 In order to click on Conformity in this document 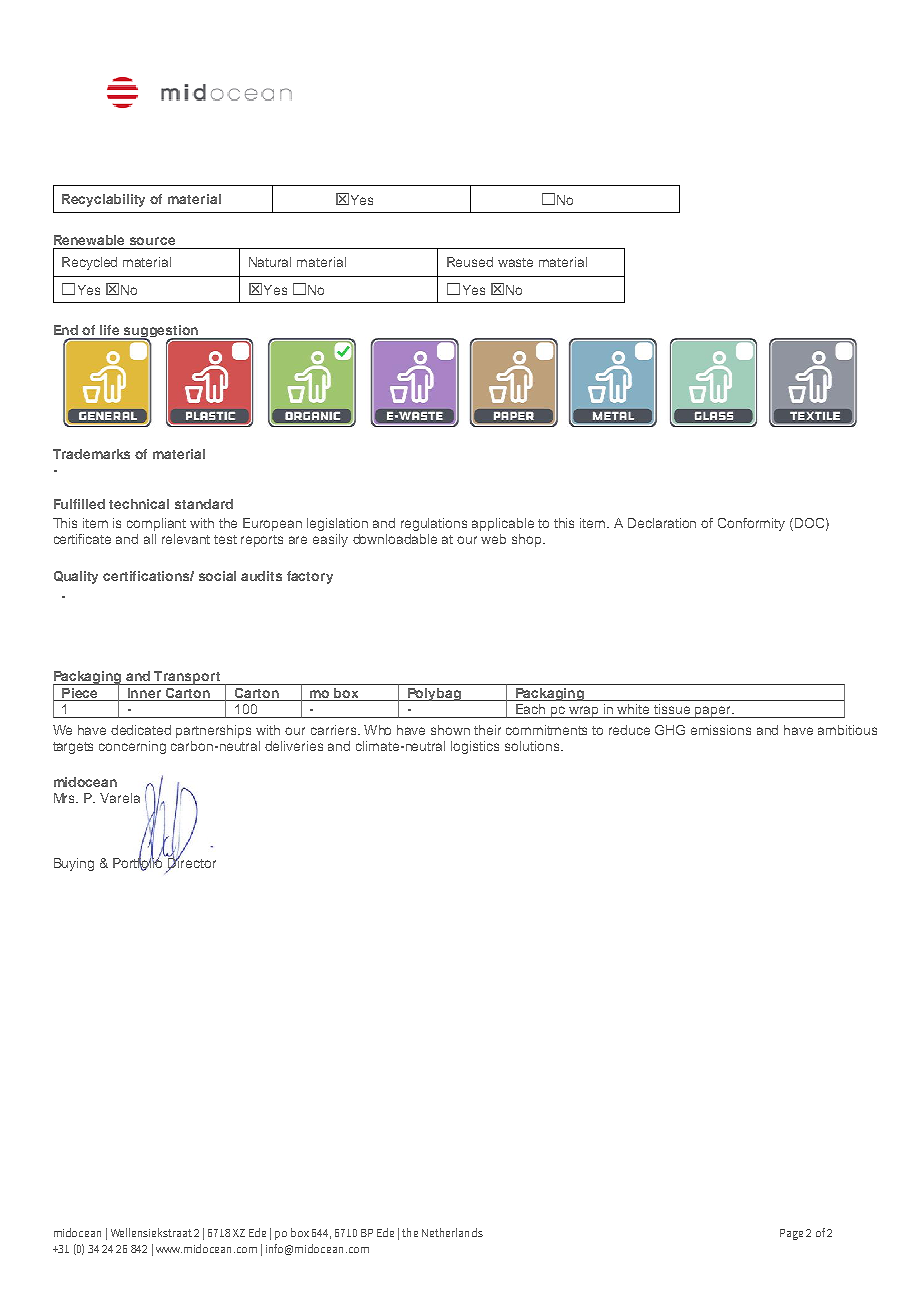, I will do `click(751, 524)`.
